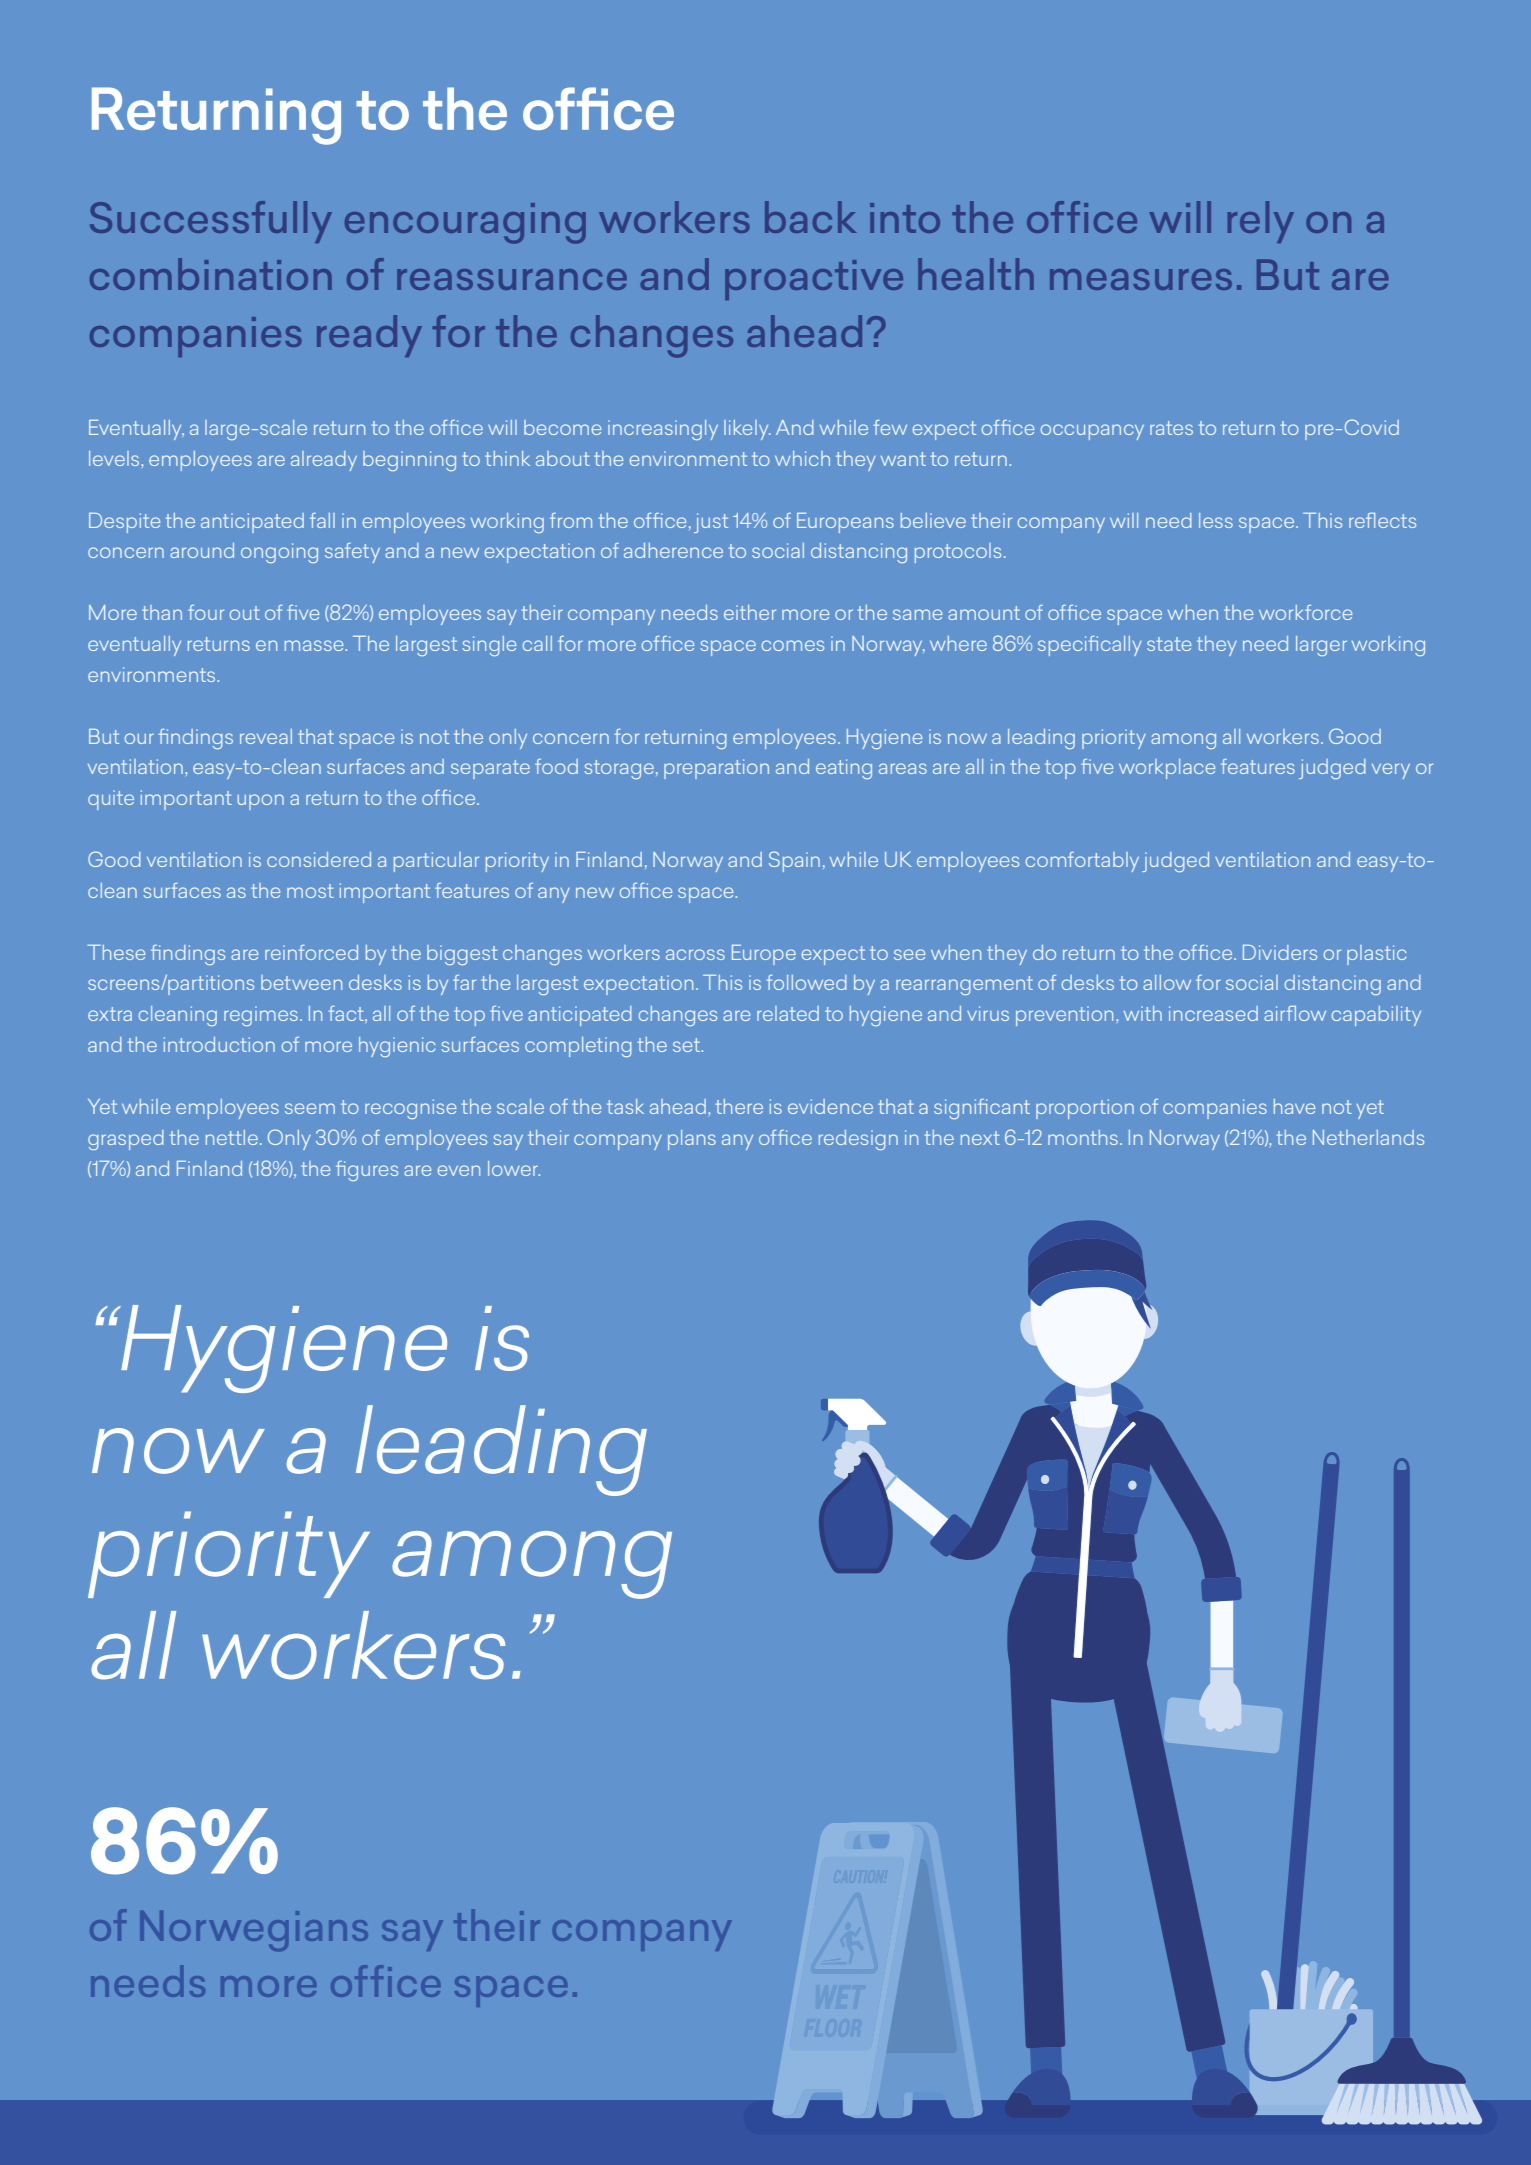 Image resolution: width=1531 pixels, height=2165 pixels. Describe the element at coordinates (219, 1044) in the document. I see `introduction` at that location.
